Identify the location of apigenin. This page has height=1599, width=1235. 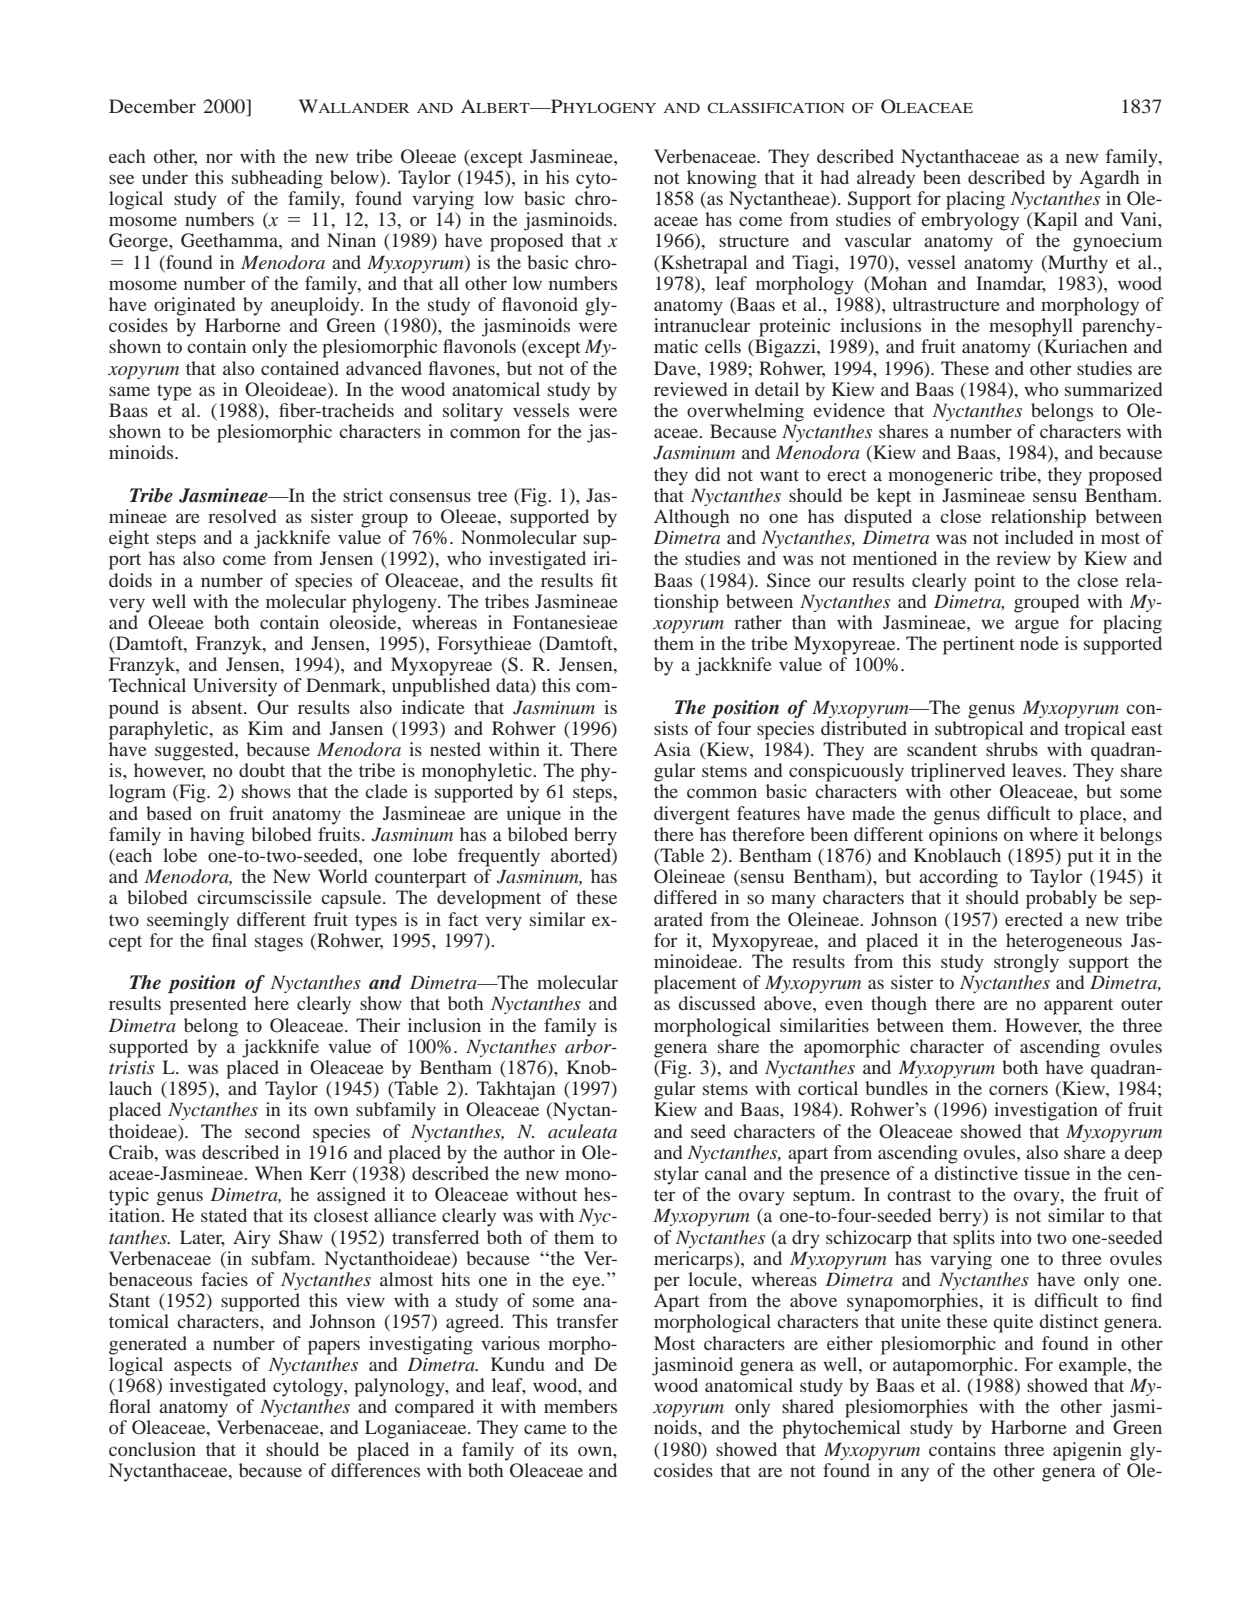
(1087, 1451).
